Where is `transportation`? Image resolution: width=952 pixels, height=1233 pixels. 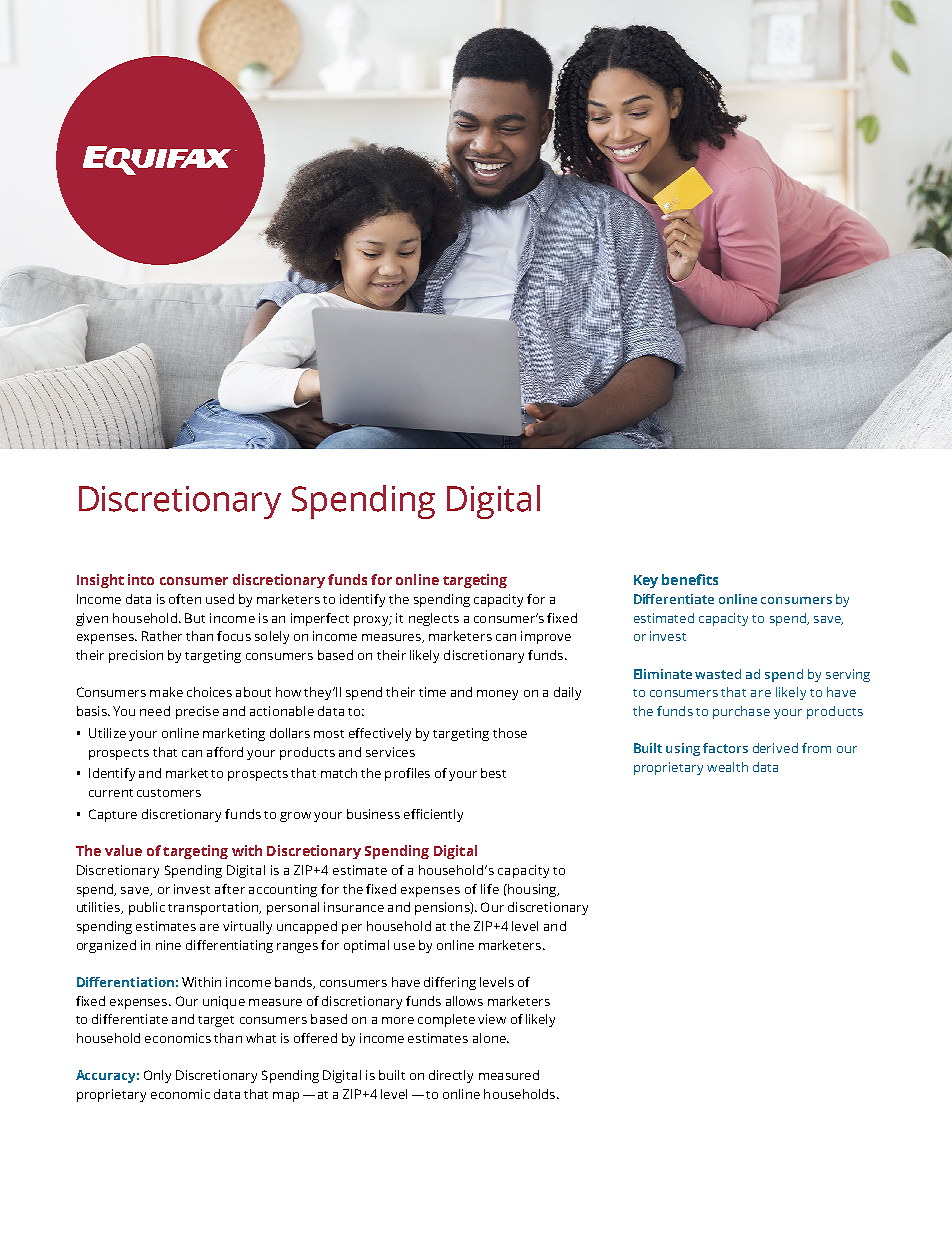
transportation is located at coordinates (214, 908).
